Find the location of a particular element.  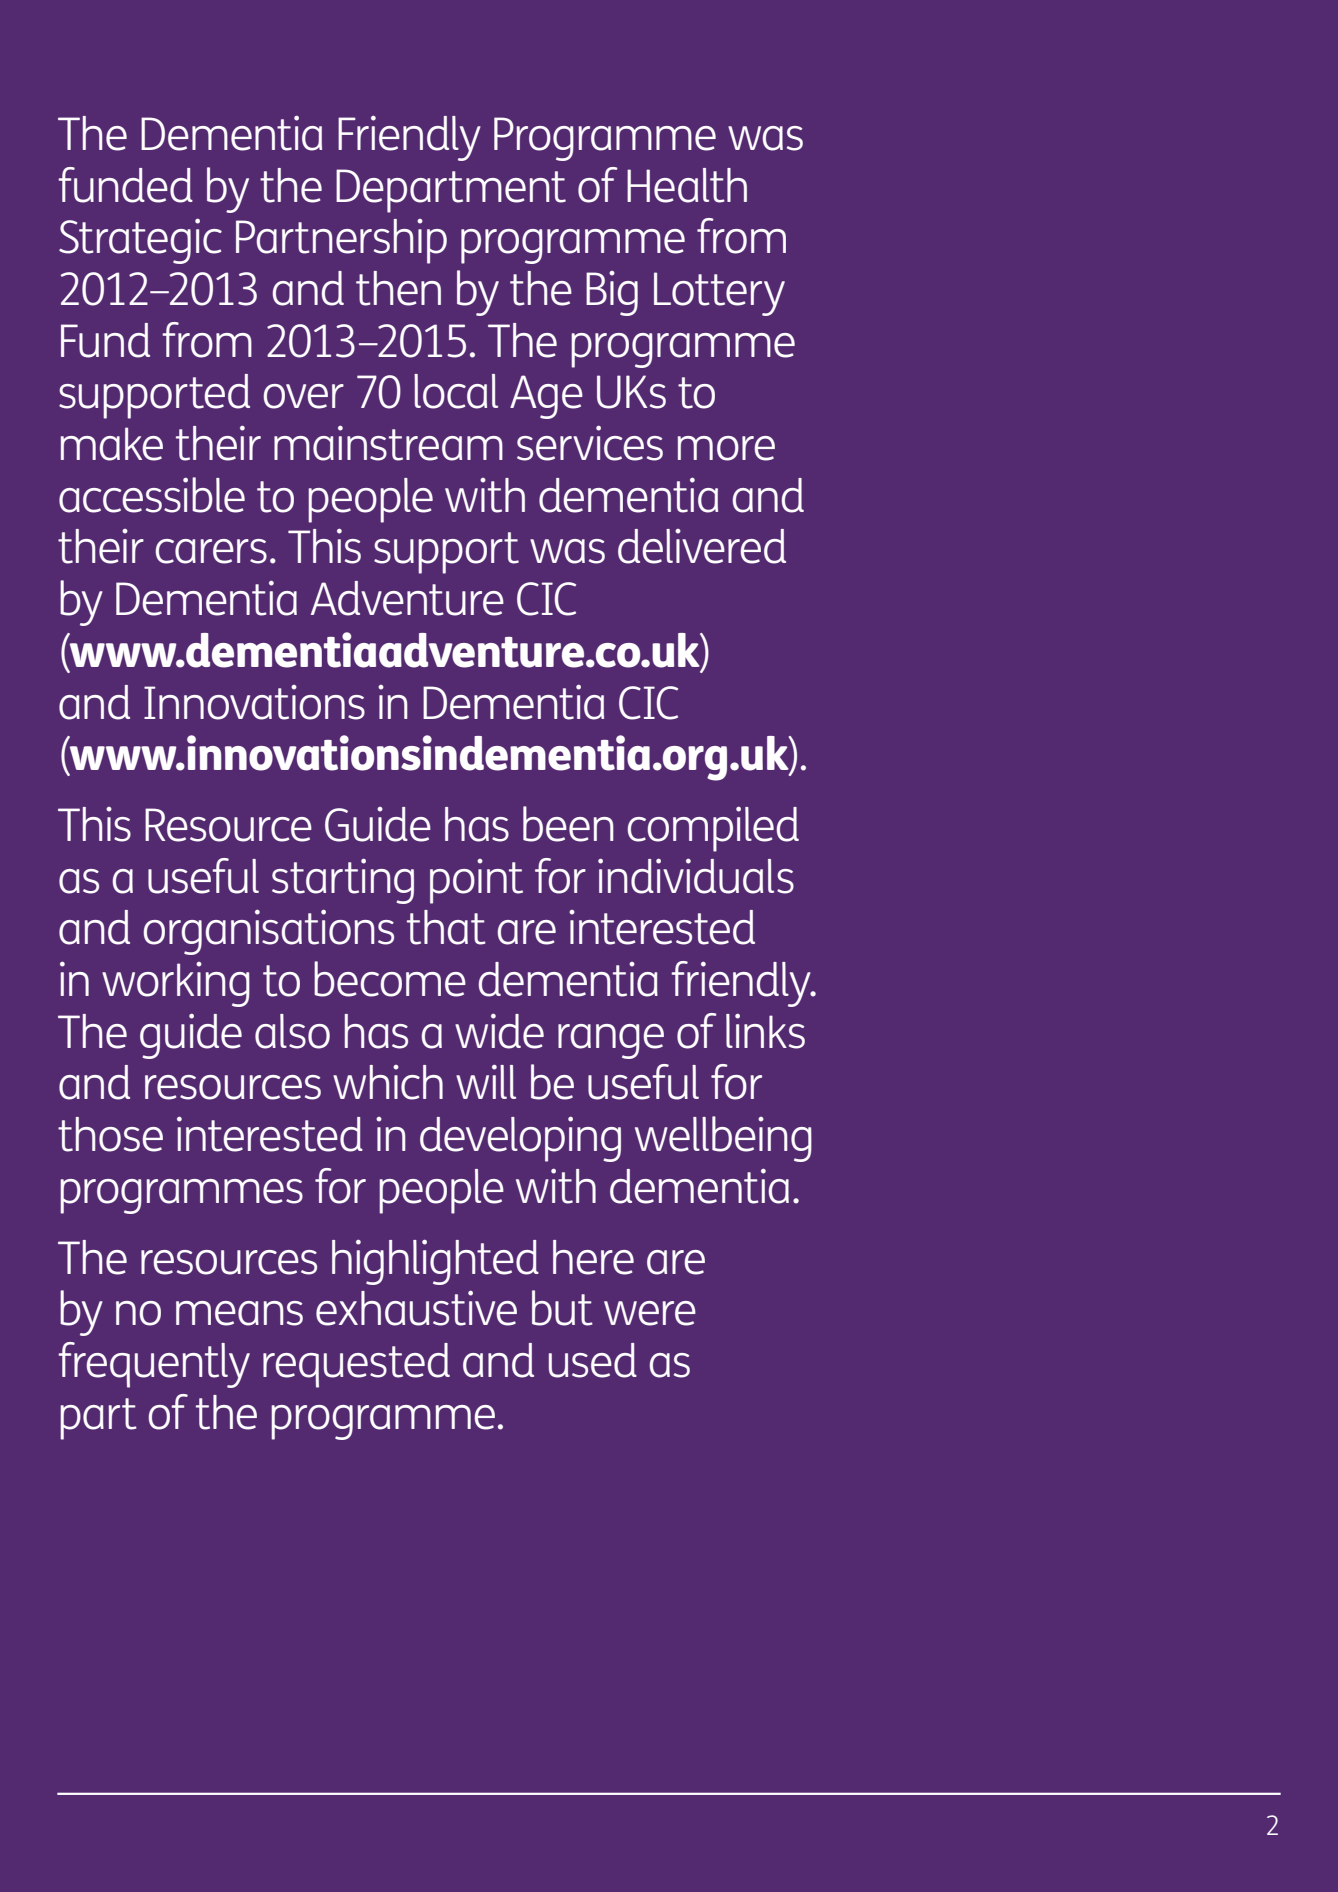

exhaustive is located at coordinates (416, 1308).
